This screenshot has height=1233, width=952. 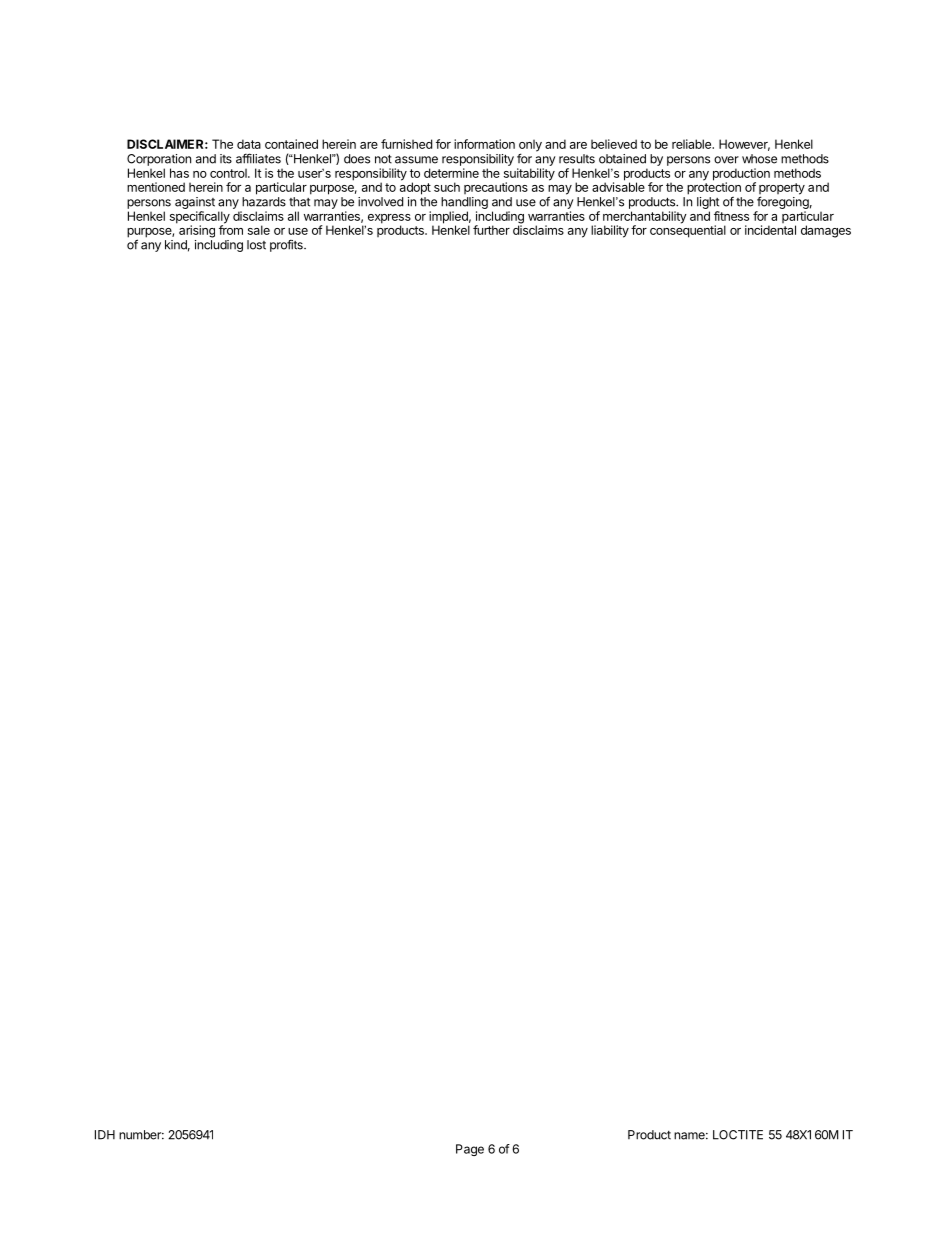 What do you see at coordinates (770, 230) in the screenshot?
I see `incidental` at bounding box center [770, 230].
